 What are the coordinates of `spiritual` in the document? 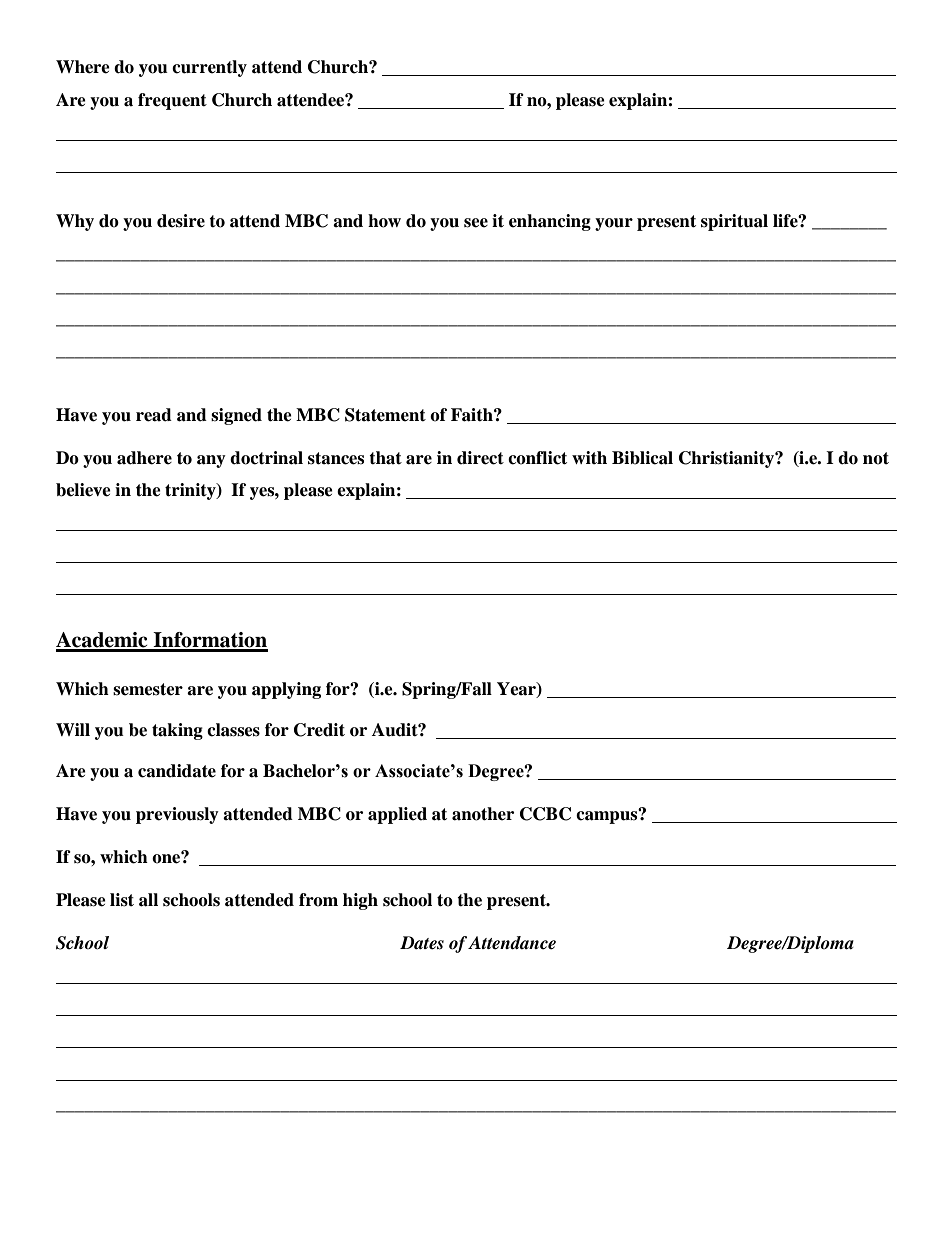 It's located at (734, 222).
